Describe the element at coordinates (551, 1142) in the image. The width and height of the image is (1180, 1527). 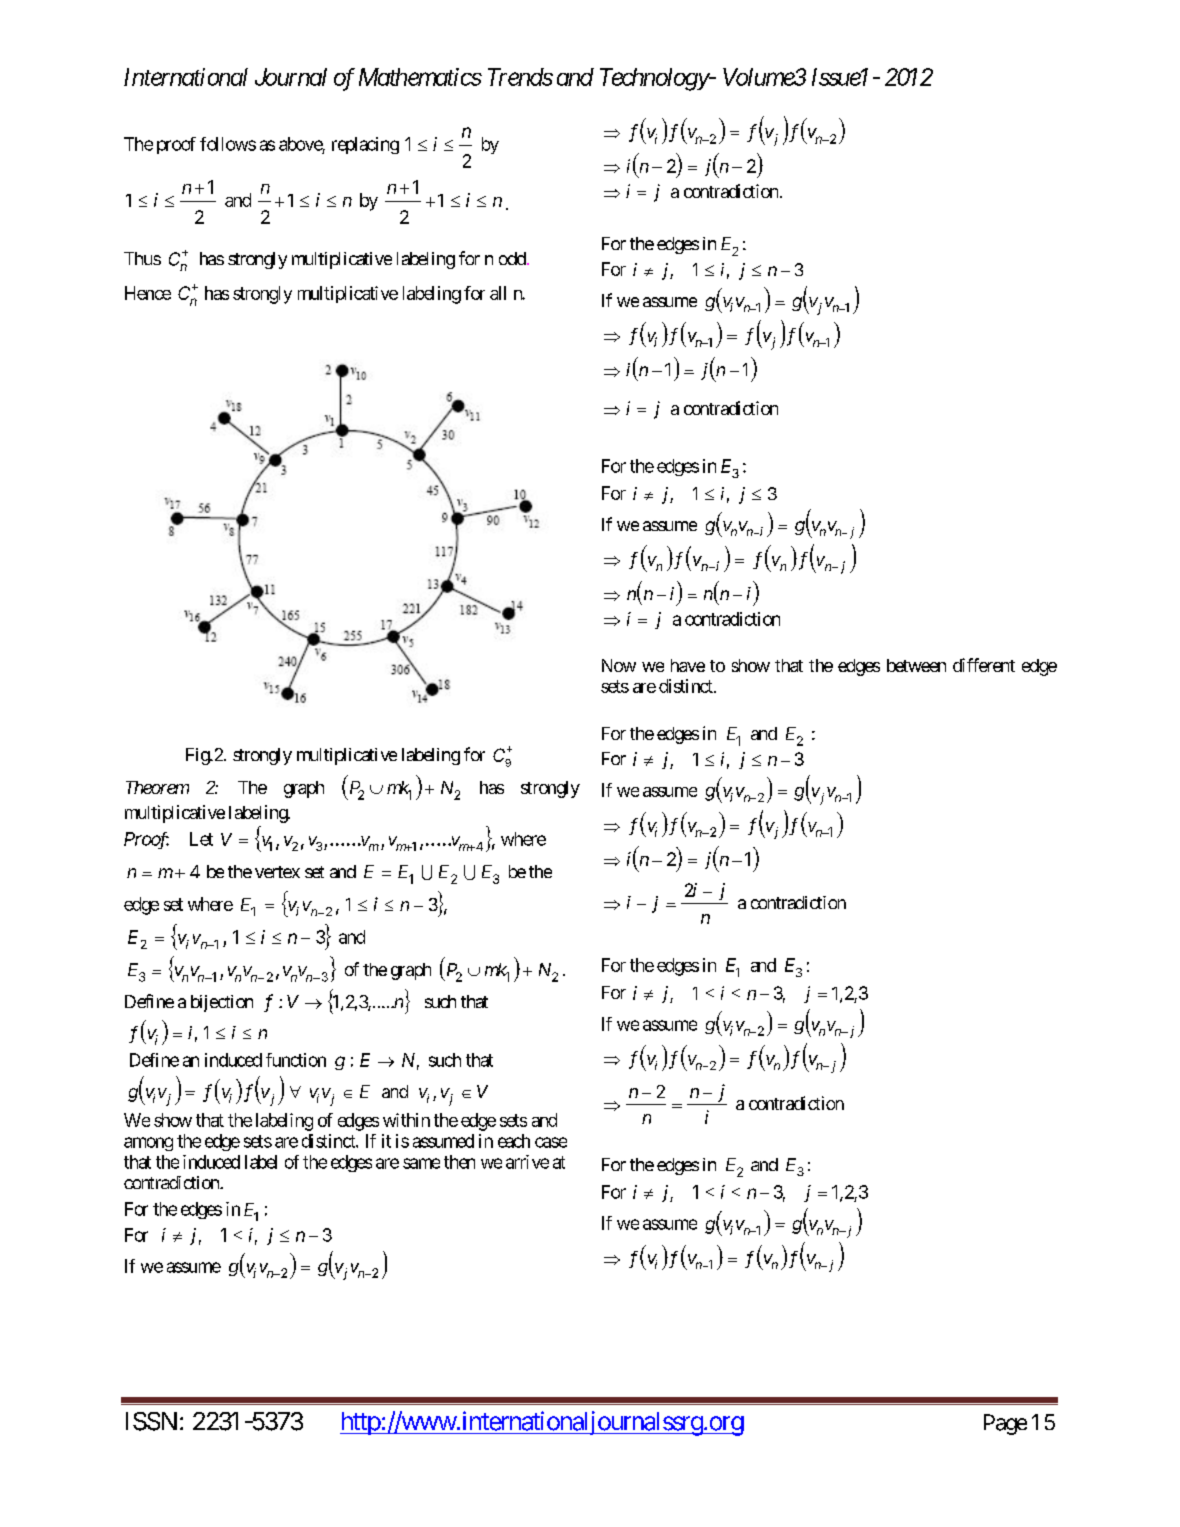
I see `case` at that location.
